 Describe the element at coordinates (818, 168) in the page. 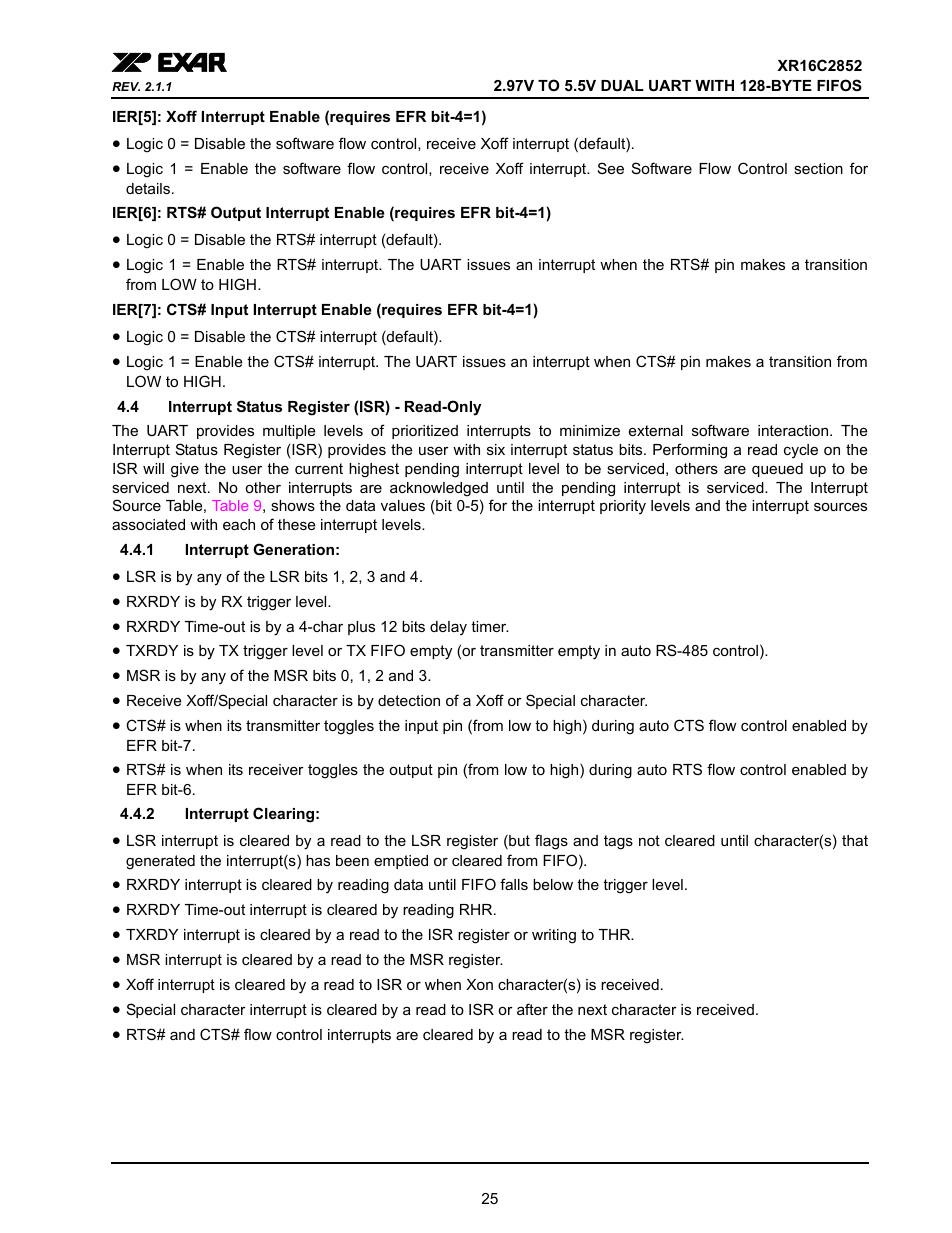

I see `section` at that location.
